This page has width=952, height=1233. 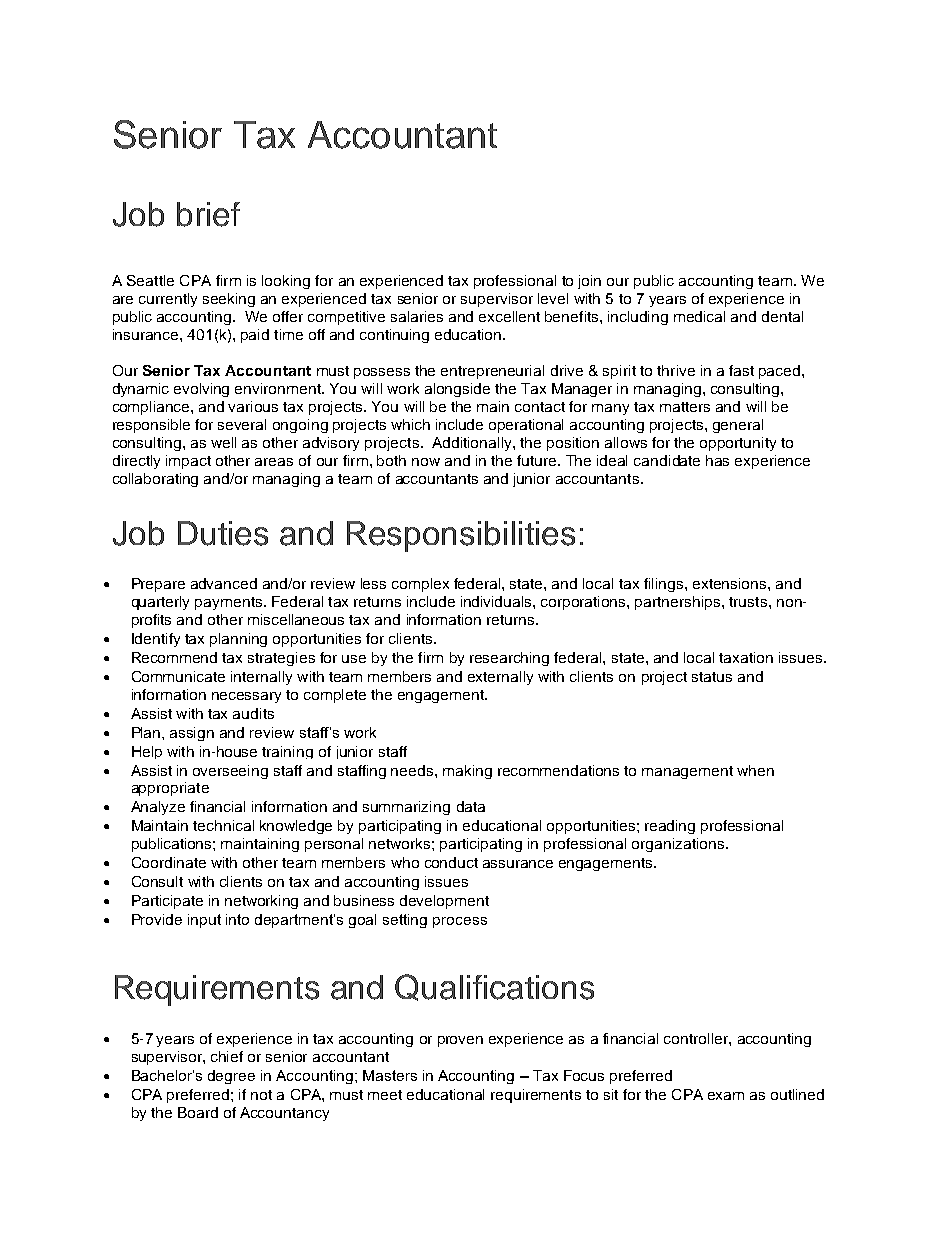 I want to click on extensions, so click(x=731, y=583).
